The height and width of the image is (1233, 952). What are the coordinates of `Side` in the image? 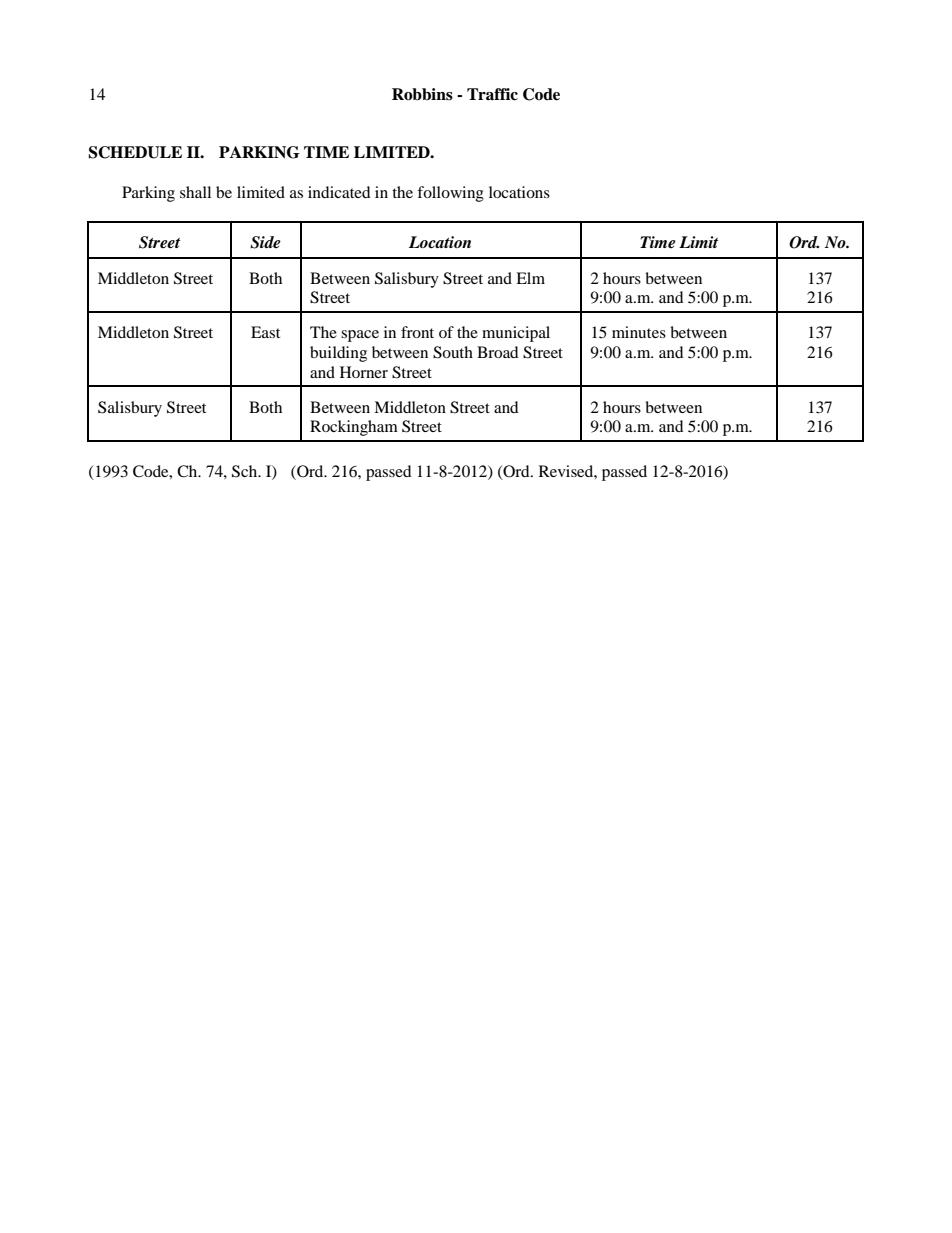 It's located at (265, 242).
